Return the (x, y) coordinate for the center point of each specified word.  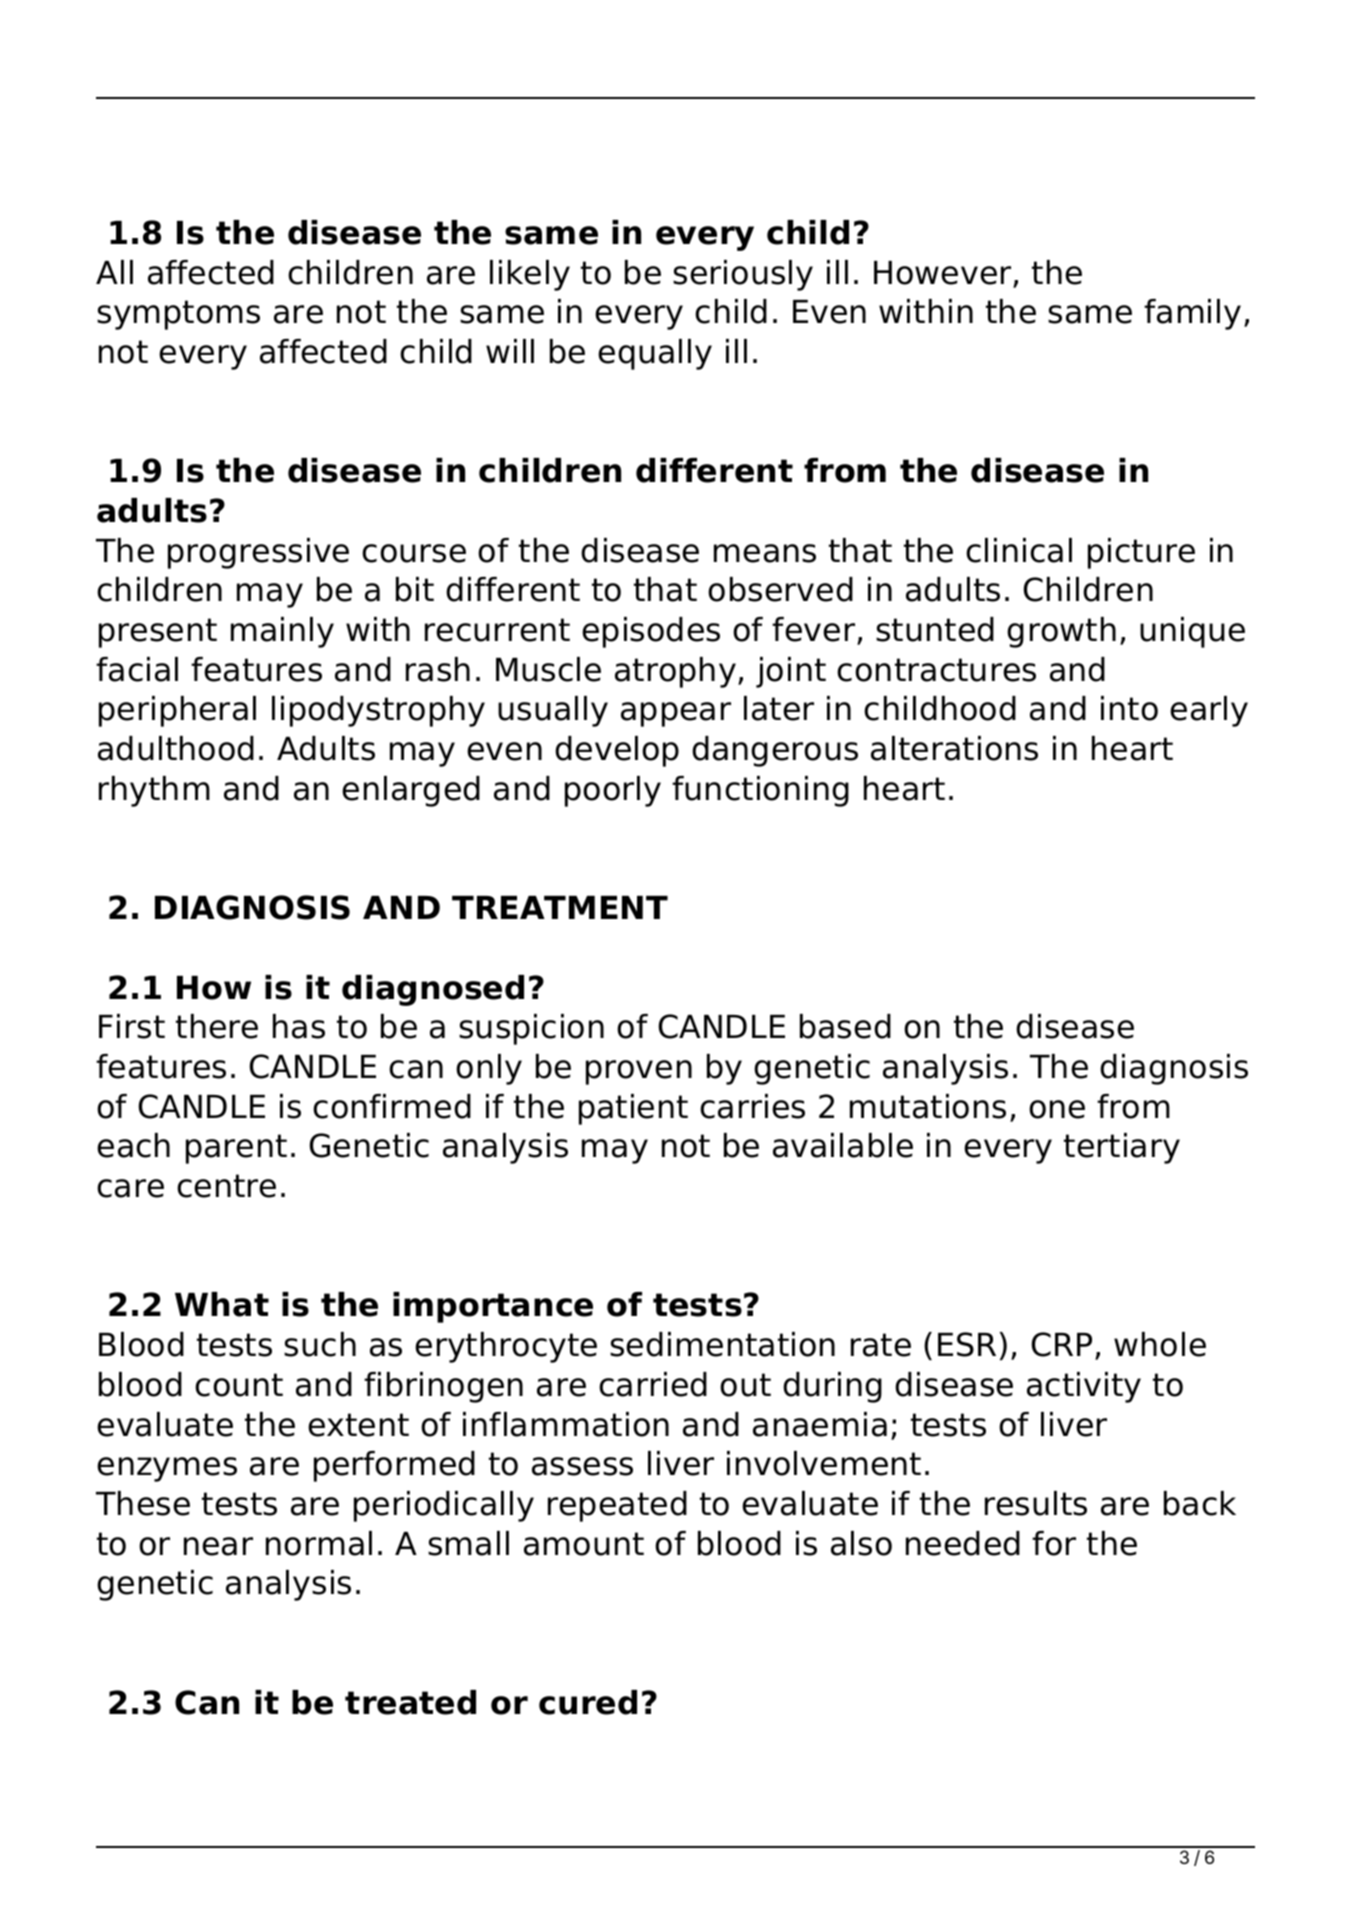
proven (639, 1072)
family (1192, 314)
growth (1061, 632)
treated (410, 1702)
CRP (1061, 1344)
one (1057, 1109)
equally (655, 354)
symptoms (178, 315)
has (299, 1026)
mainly (282, 632)
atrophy (675, 672)
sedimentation (722, 1344)
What (222, 1304)
